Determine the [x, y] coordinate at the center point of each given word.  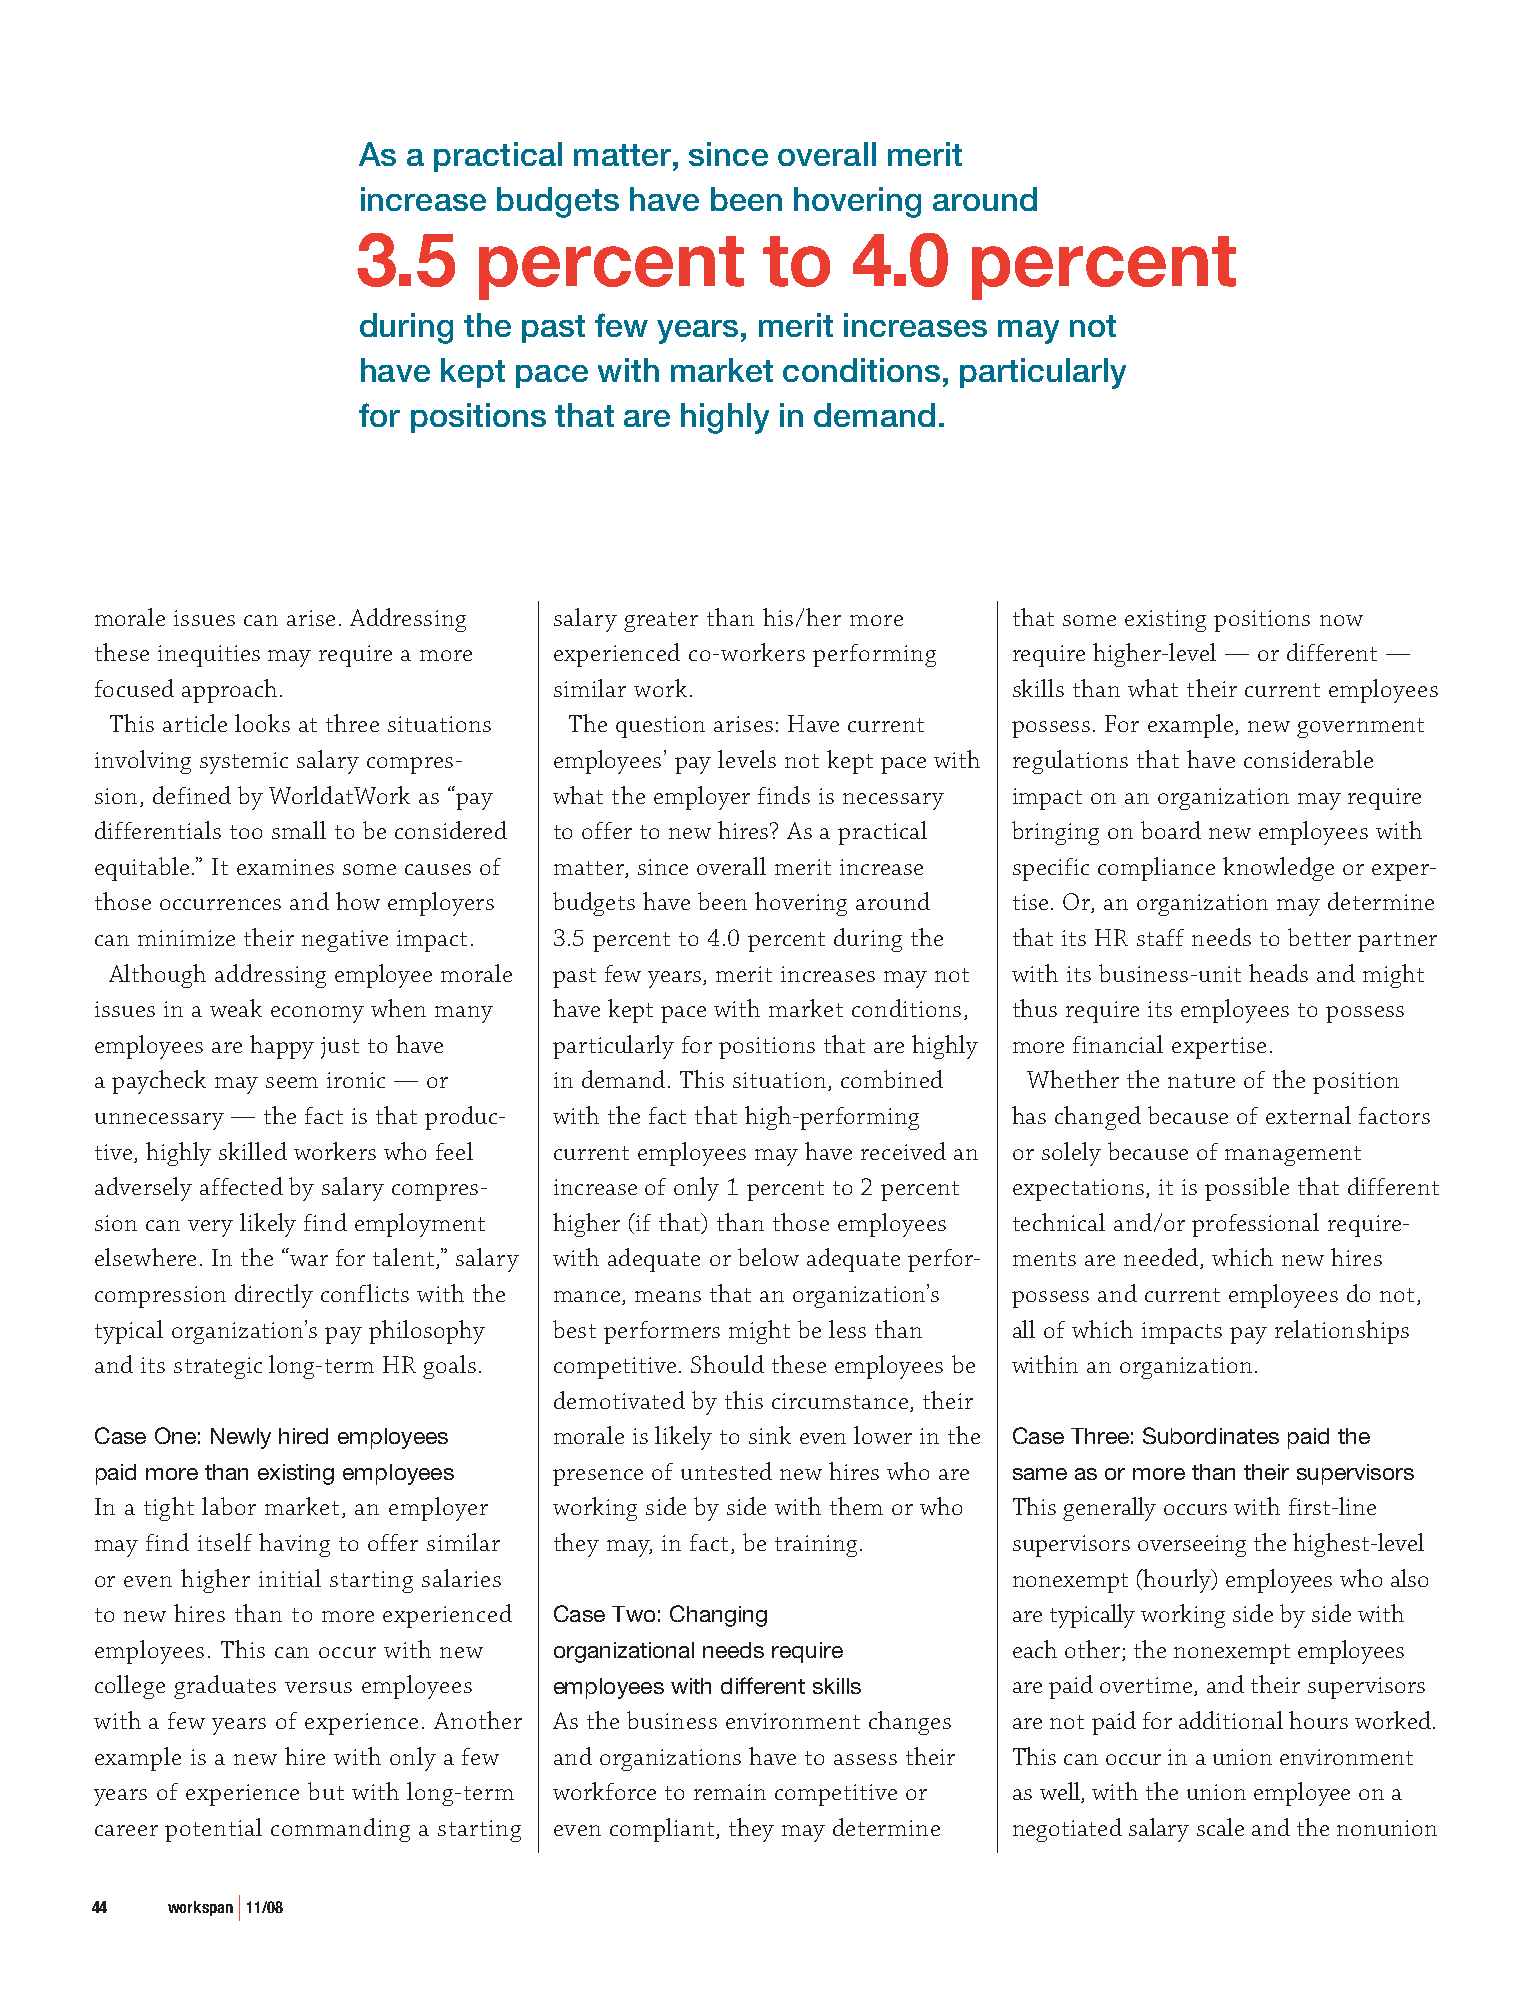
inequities [209, 656]
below [768, 1257]
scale [1220, 1827]
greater [661, 622]
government [1360, 728]
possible [1247, 1189]
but [326, 1791]
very [210, 1228]
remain [730, 1792]
